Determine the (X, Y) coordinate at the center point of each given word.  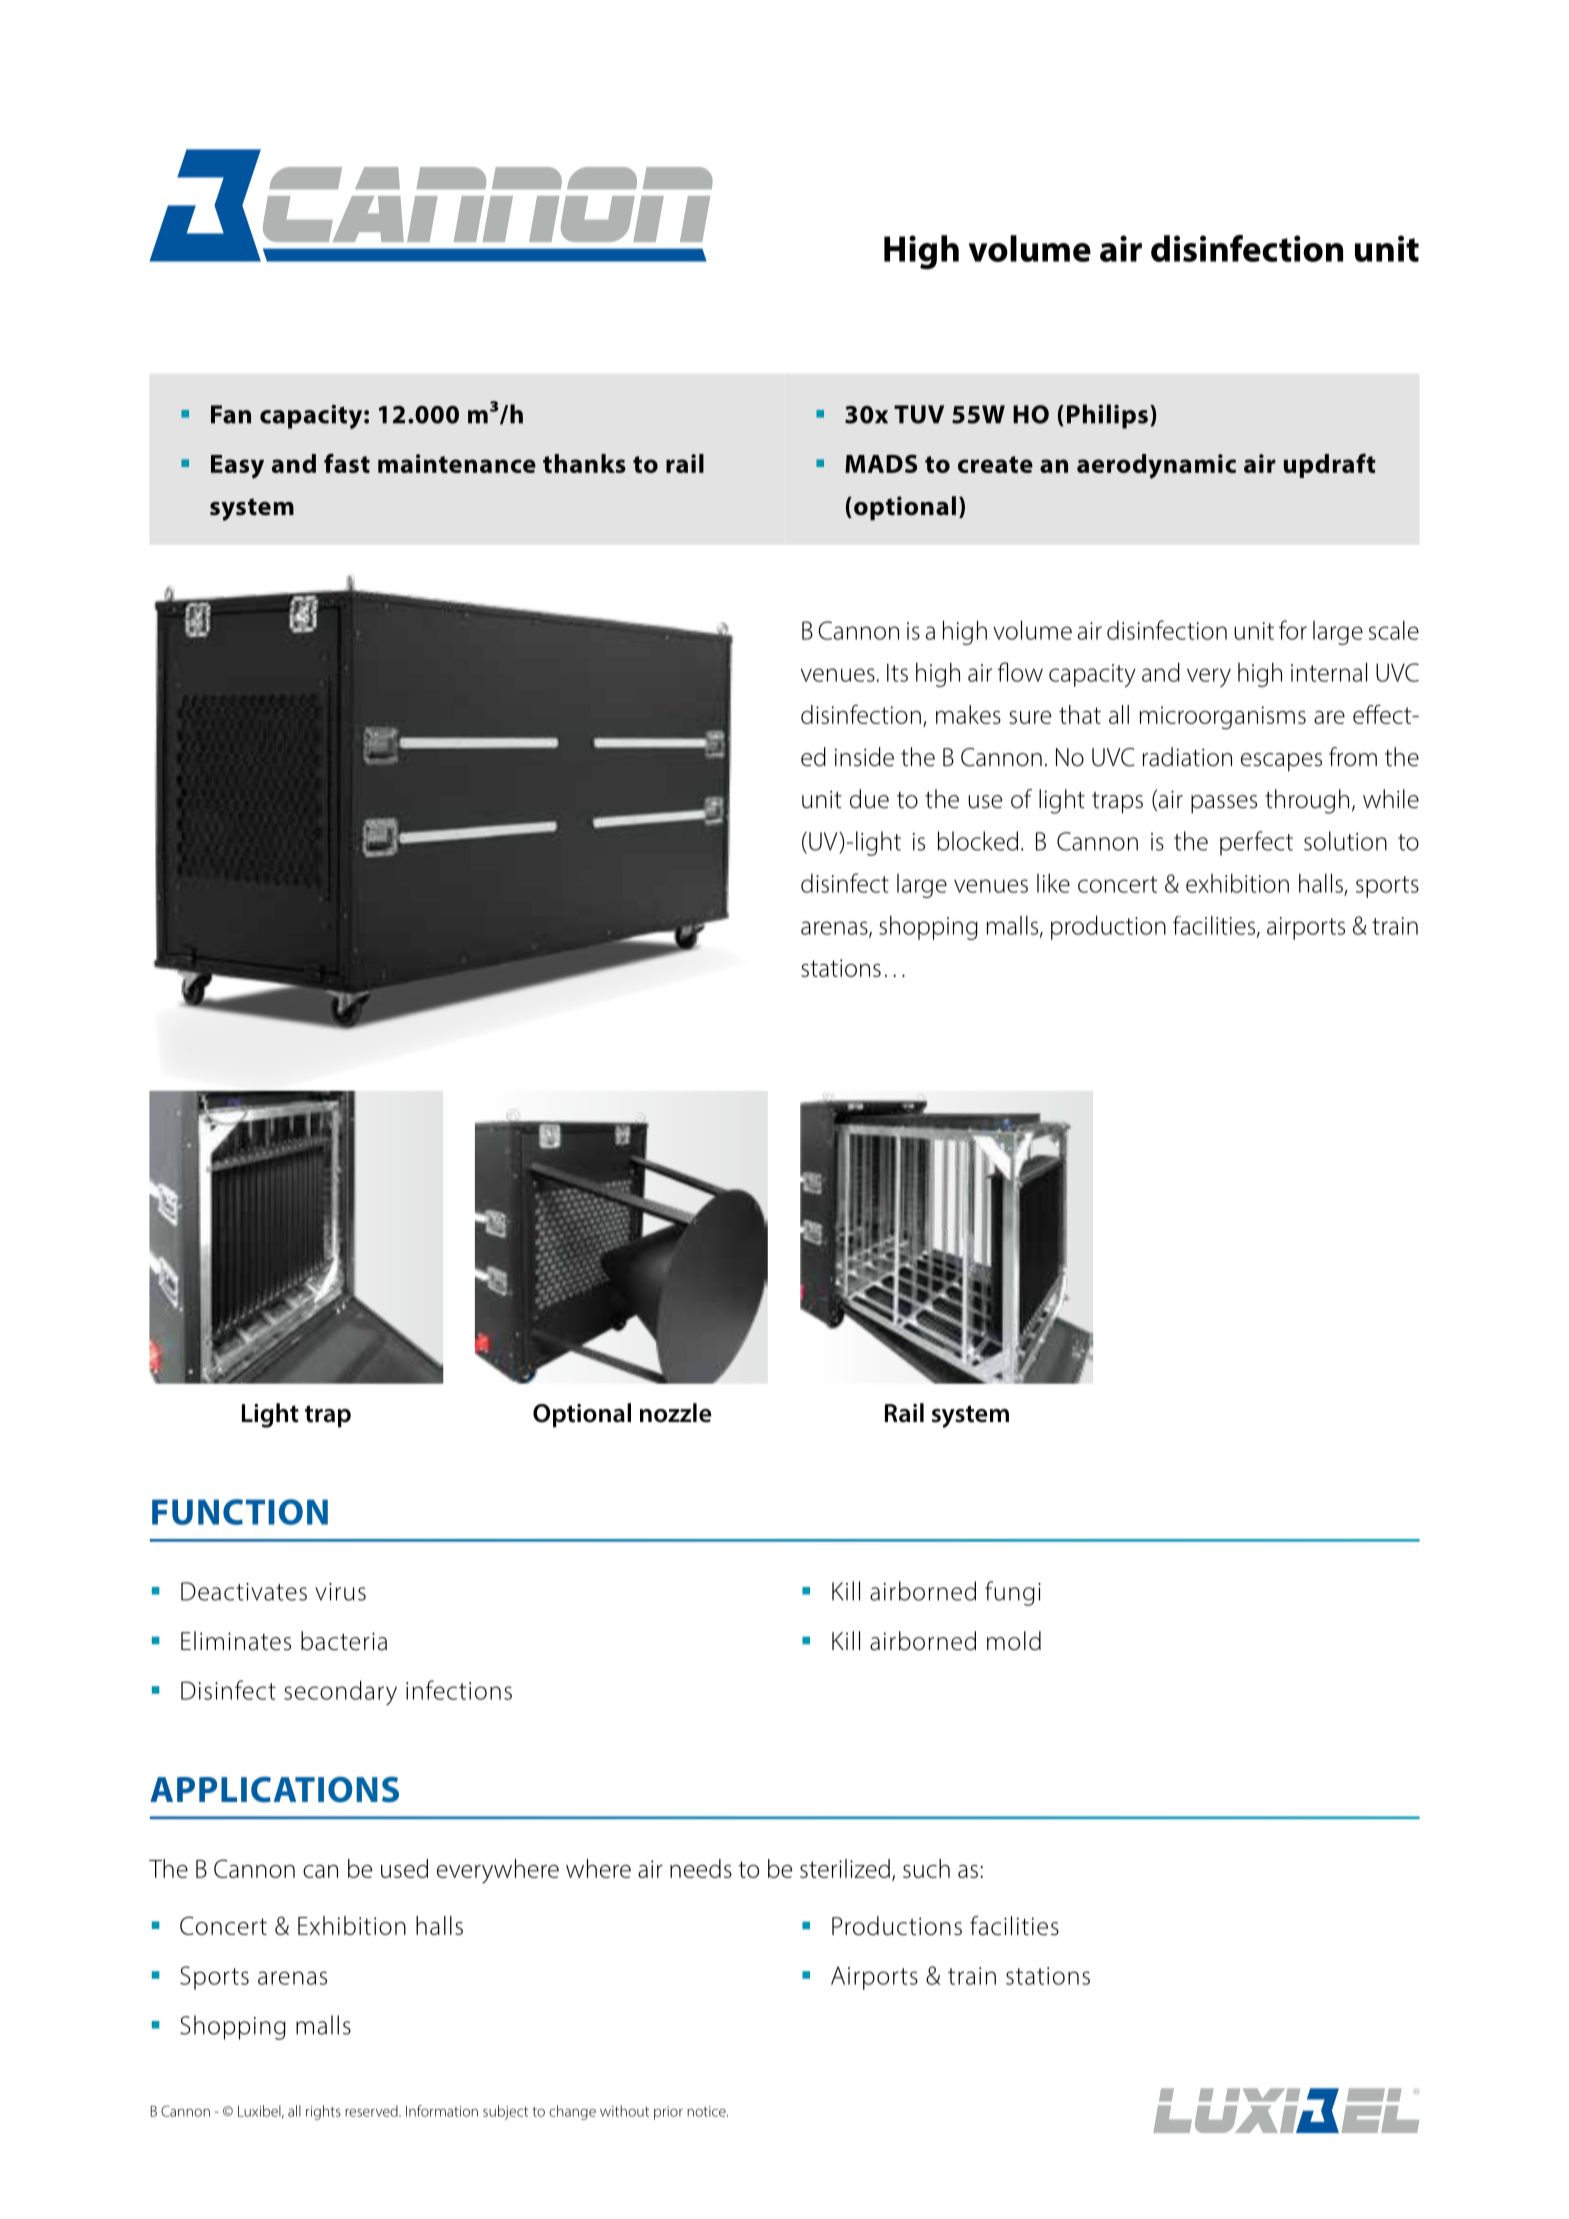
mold (1014, 1641)
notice (707, 2111)
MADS (881, 463)
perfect (1256, 843)
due (869, 799)
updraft (1330, 465)
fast (347, 463)
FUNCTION (240, 1512)
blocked (977, 841)
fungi (1013, 1593)
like (1053, 883)
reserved (372, 2111)
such (926, 1868)
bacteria (344, 1641)
